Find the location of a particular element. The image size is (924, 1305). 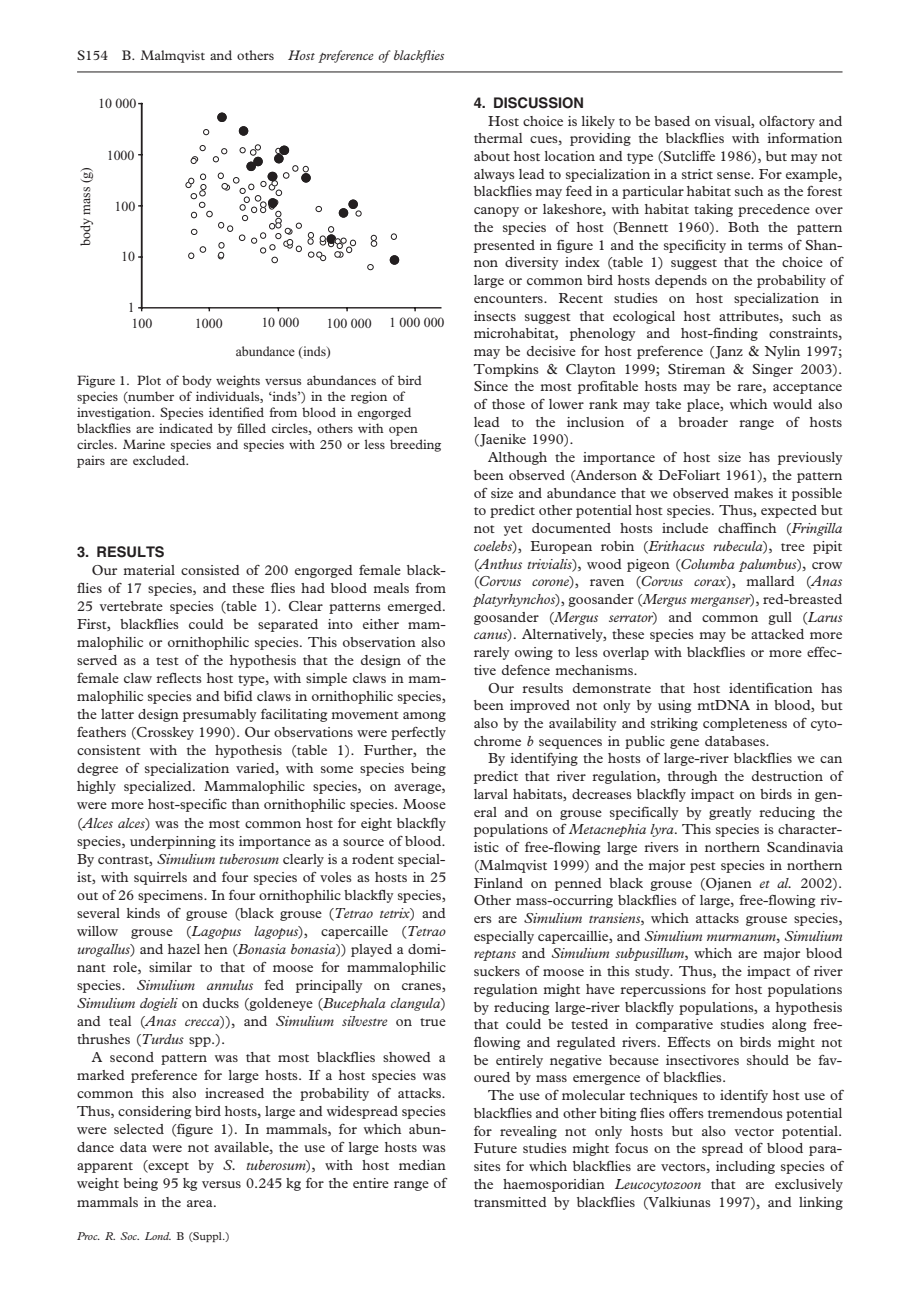

olfactory is located at coordinates (787, 122).
